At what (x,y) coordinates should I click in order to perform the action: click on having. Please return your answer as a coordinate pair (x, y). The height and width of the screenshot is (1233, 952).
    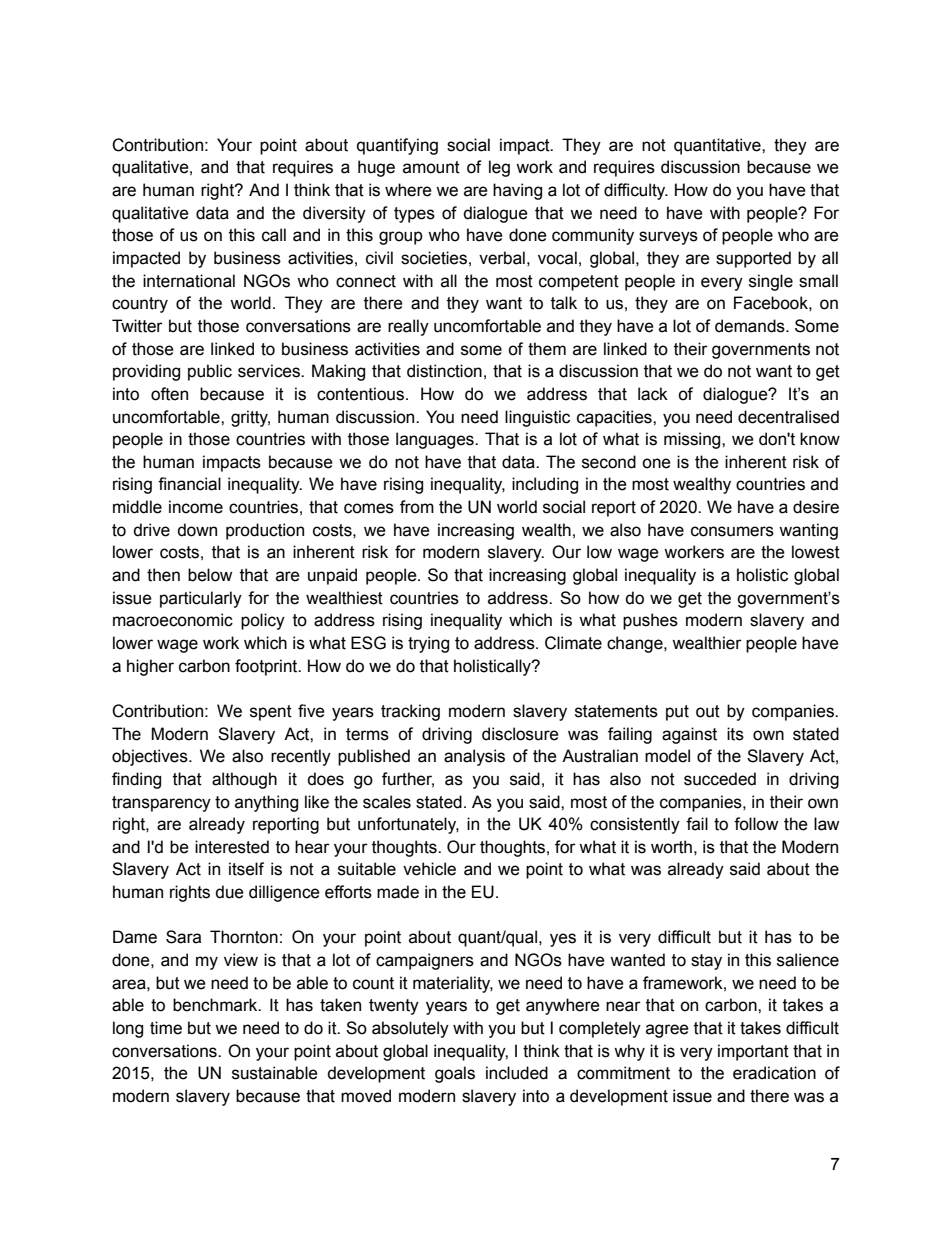
    Looking at the image, I should click on (517, 191).
